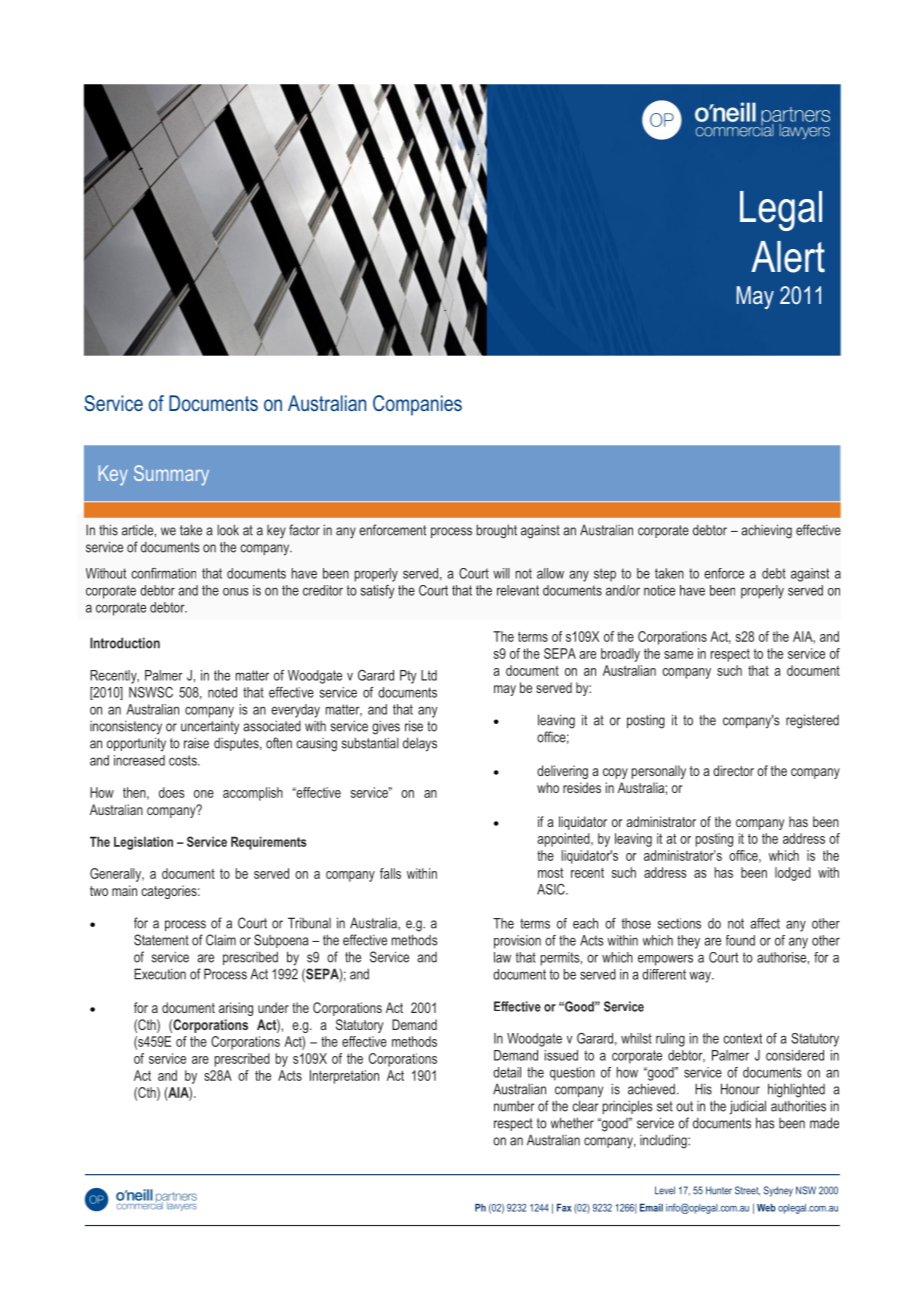 The width and height of the screenshot is (924, 1309). Describe the element at coordinates (733, 770) in the screenshot. I see `director` at that location.
